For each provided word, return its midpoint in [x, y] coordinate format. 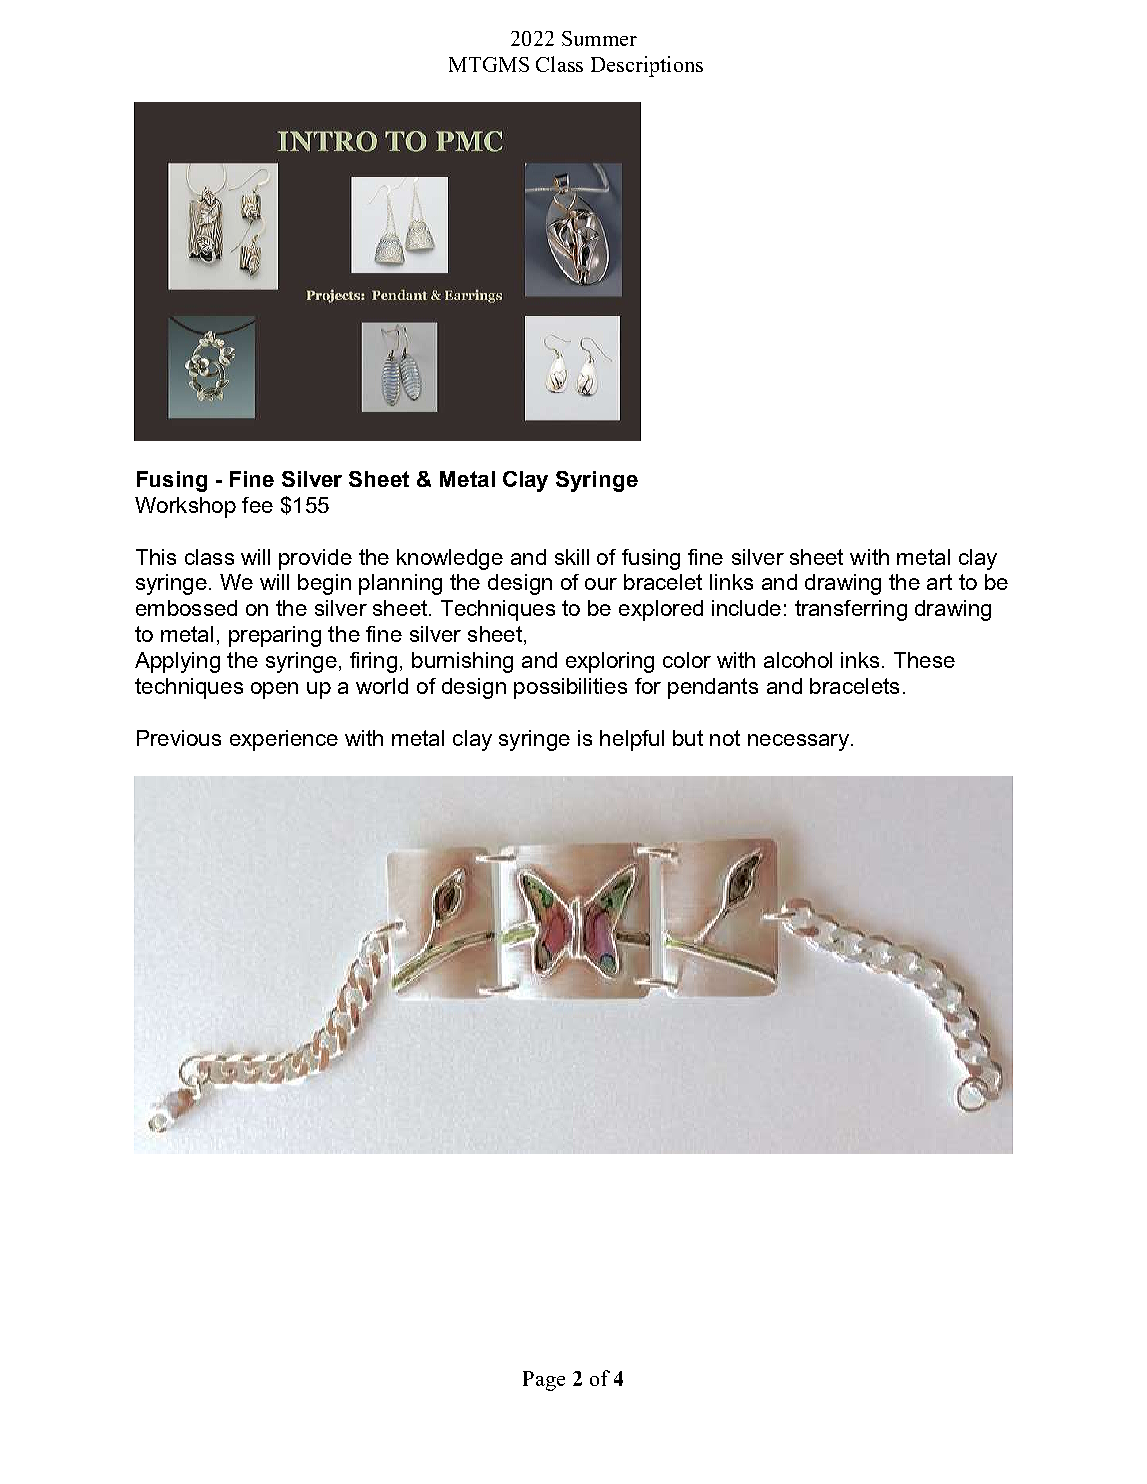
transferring [851, 610]
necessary [798, 742]
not [725, 738]
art [939, 582]
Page [544, 1381]
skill [572, 557]
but [688, 738]
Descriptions [647, 66]
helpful [632, 740]
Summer [599, 38]
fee [257, 505]
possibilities [570, 688]
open [274, 690]
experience [284, 740]
